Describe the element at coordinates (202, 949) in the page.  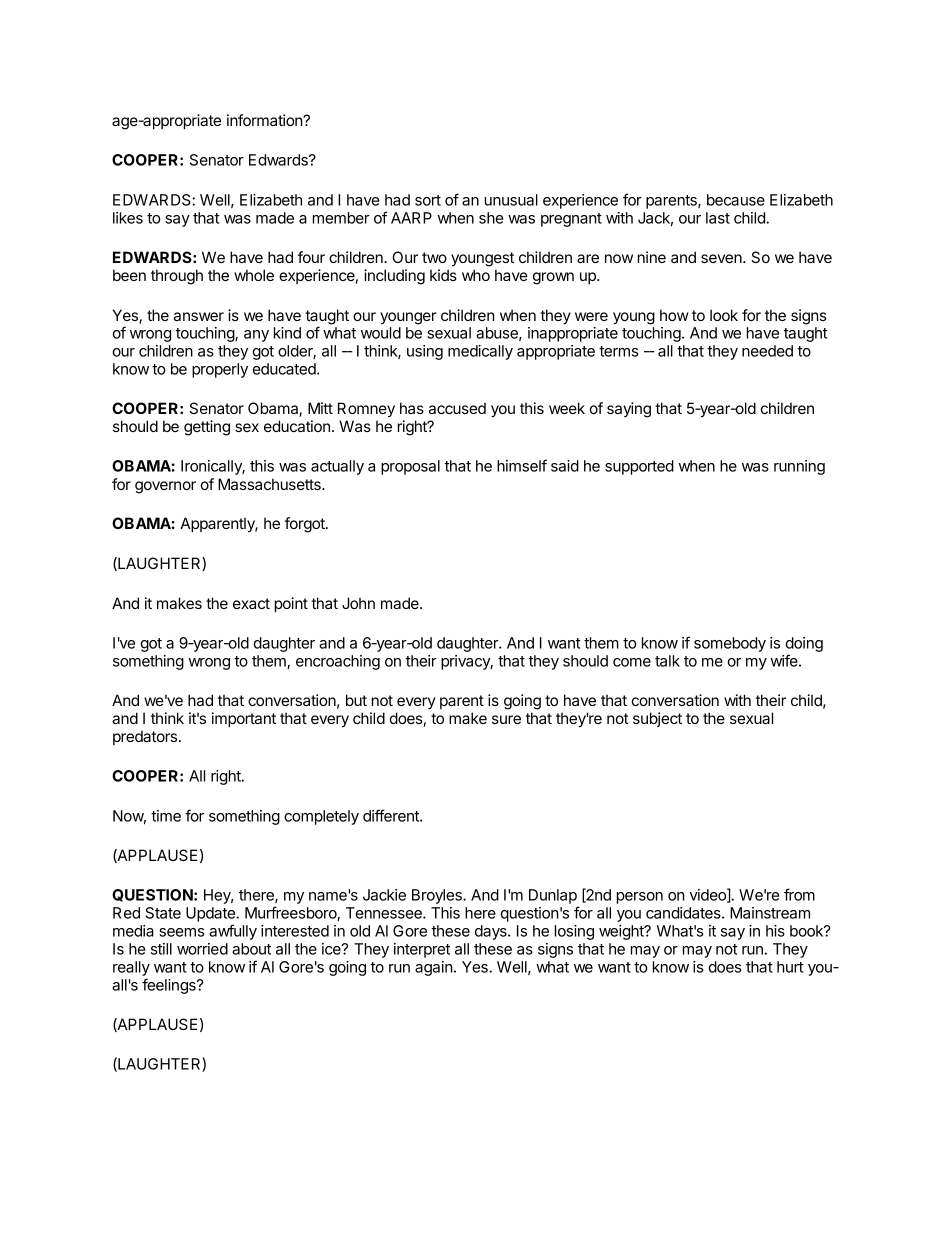
I see `worried` at that location.
